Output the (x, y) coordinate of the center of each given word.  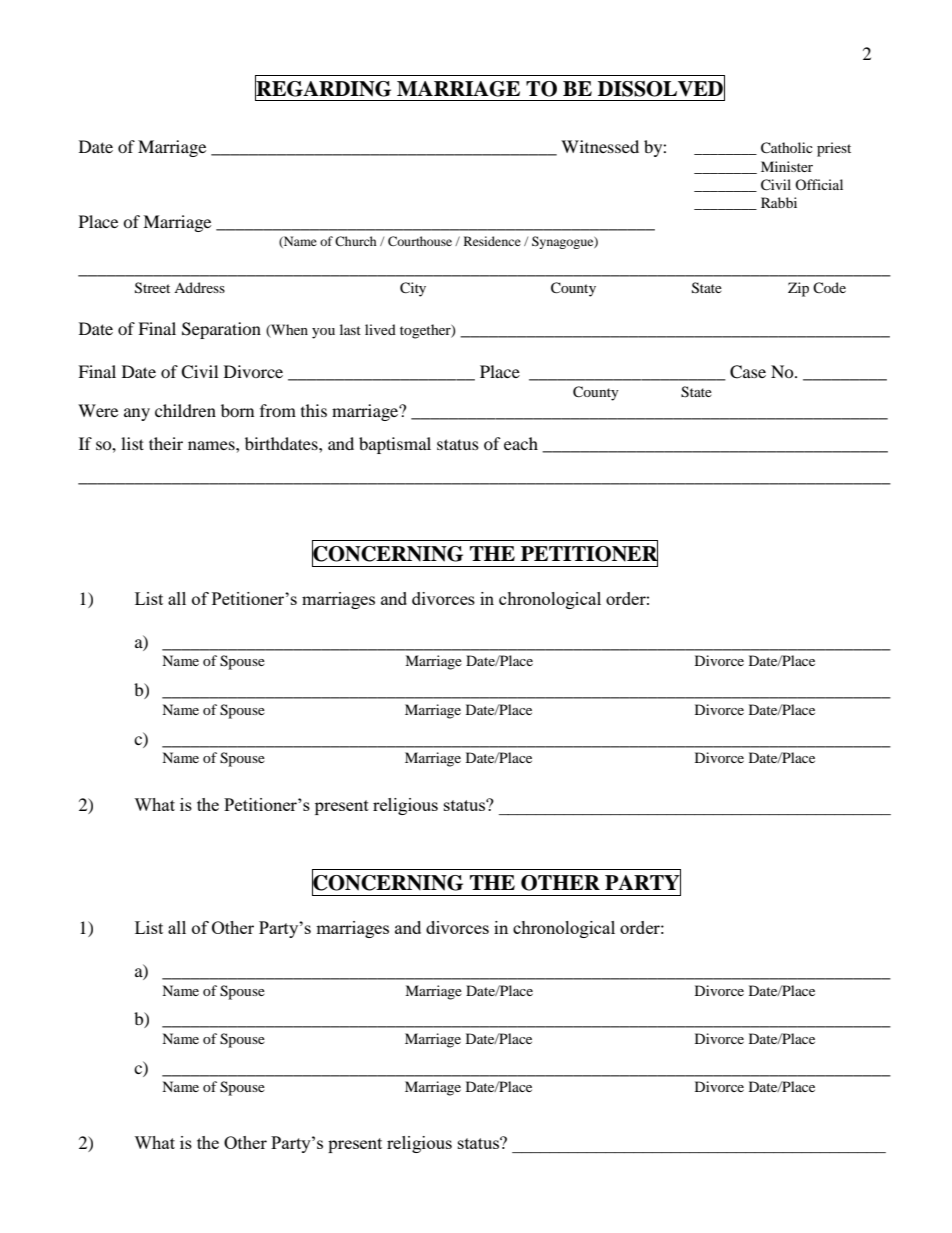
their (166, 443)
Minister (787, 166)
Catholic (787, 148)
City (413, 289)
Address (199, 287)
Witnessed (600, 146)
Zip (798, 289)
